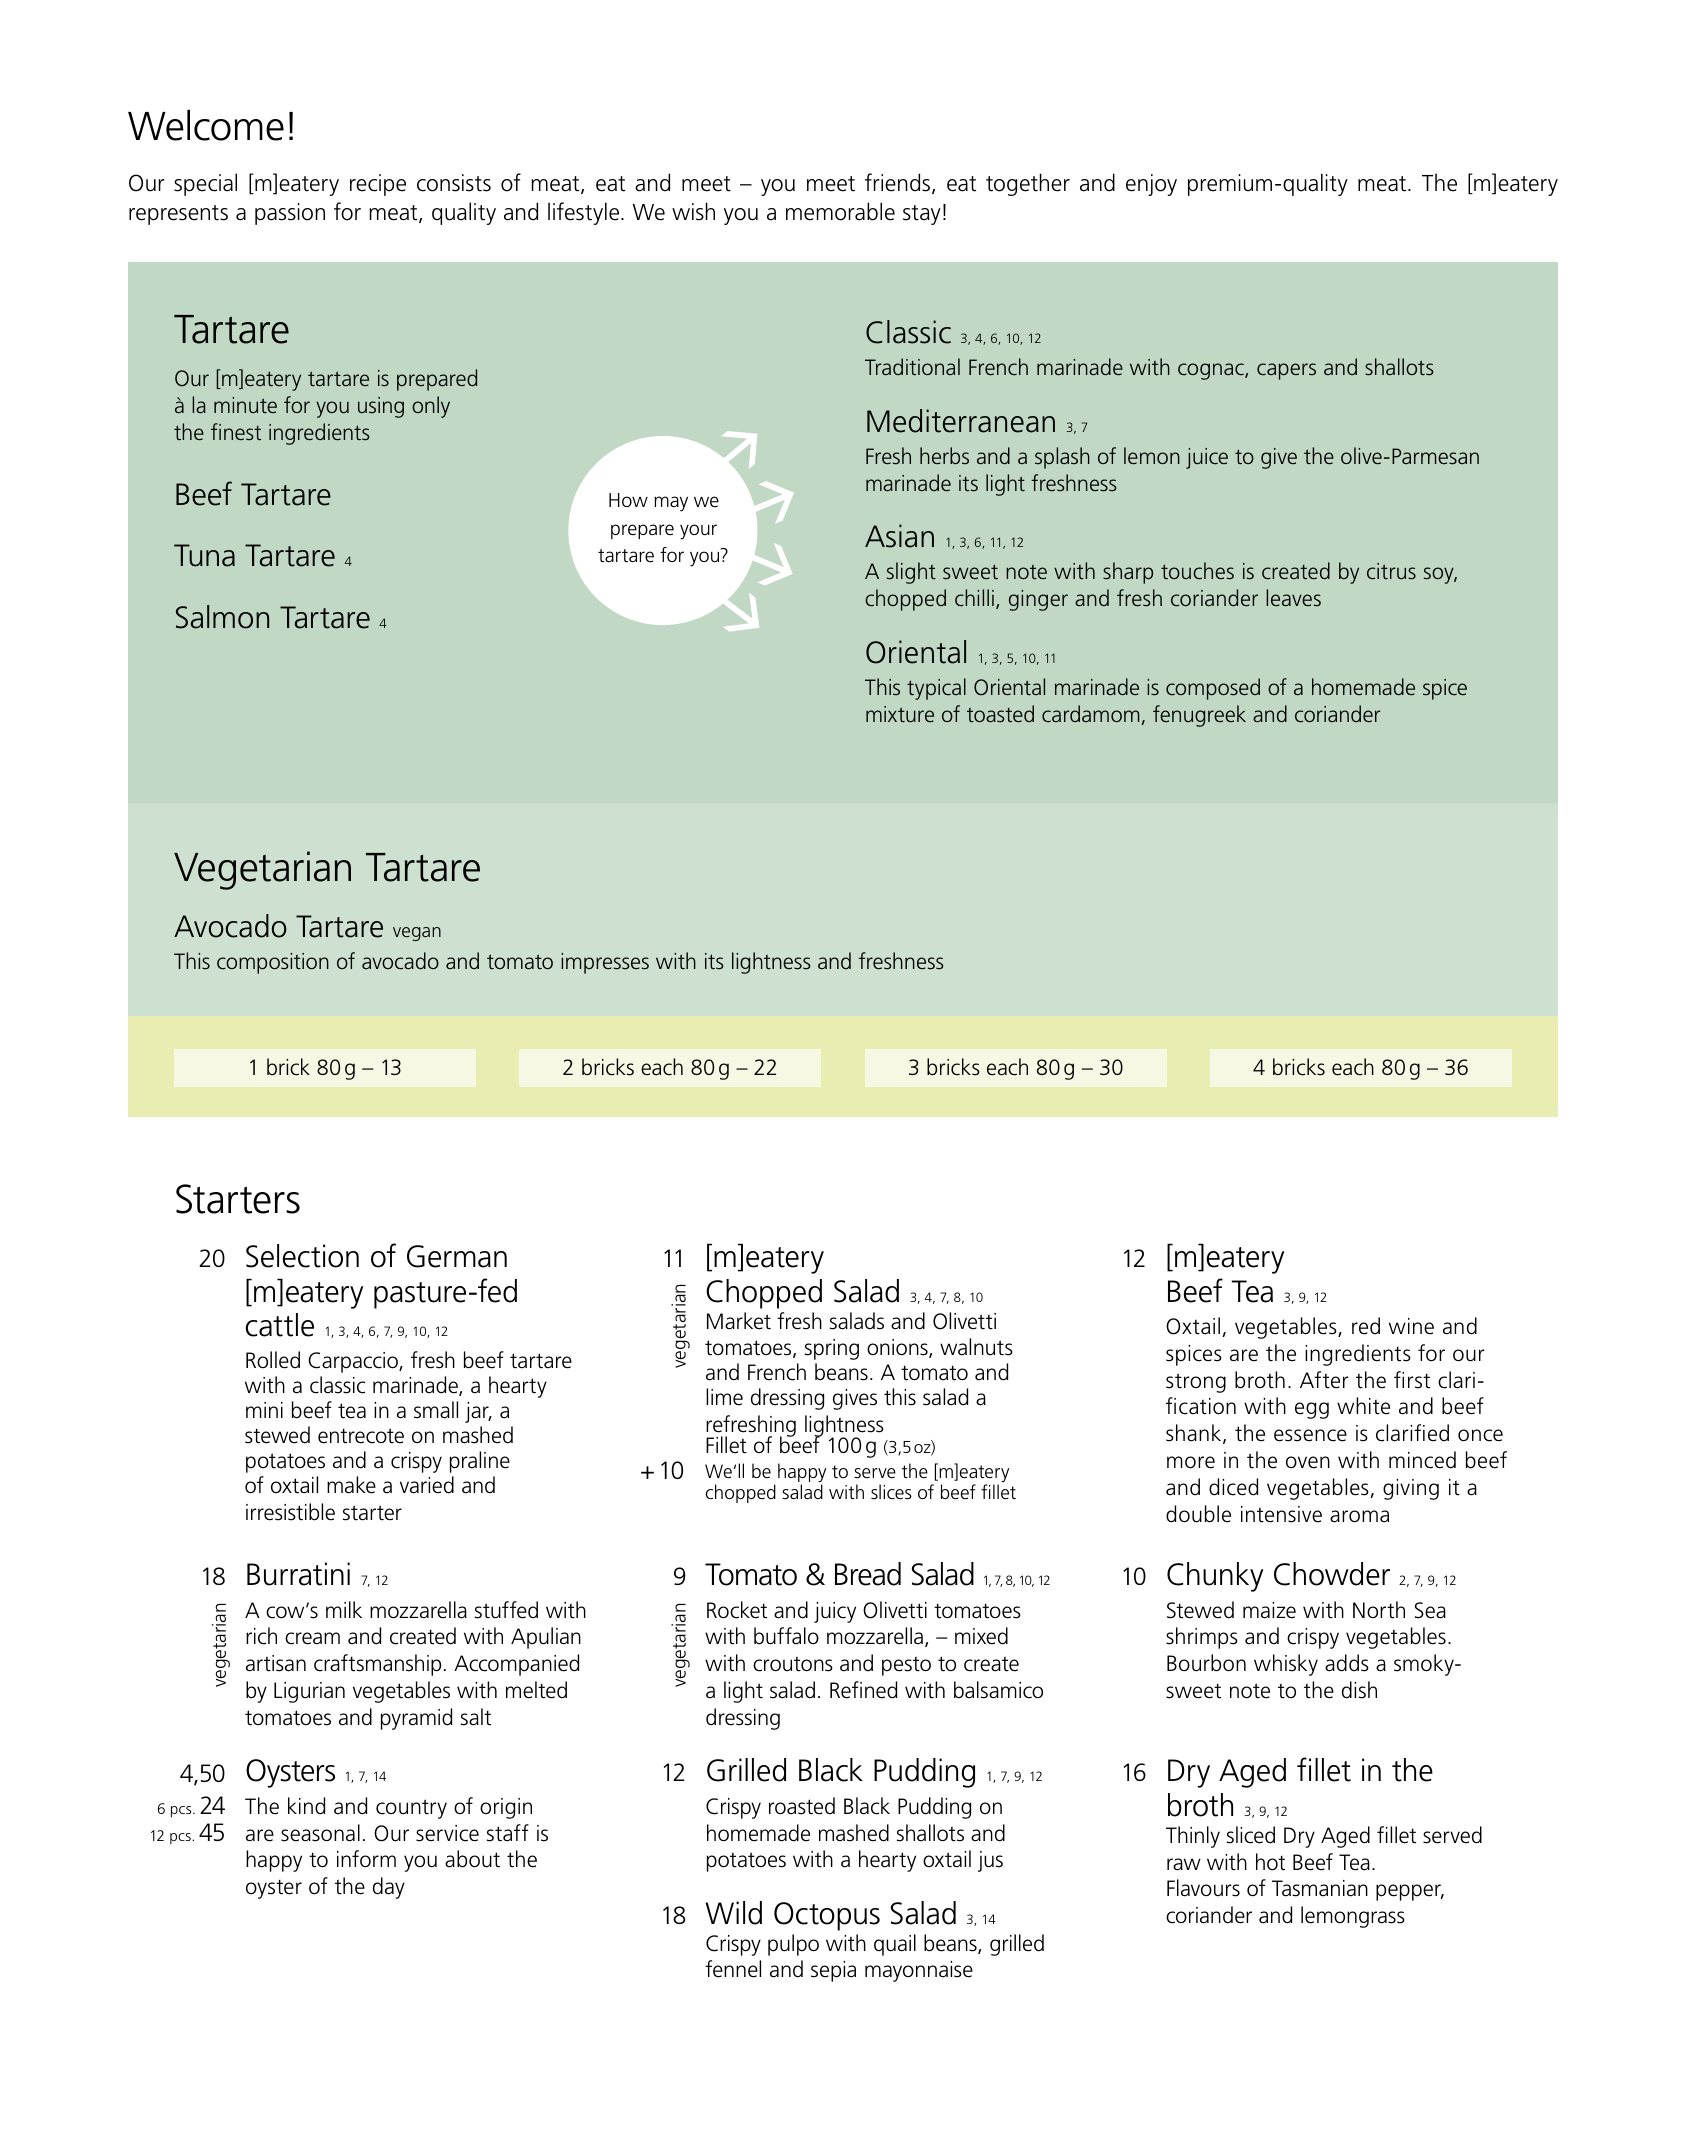 The height and width of the screenshot is (2148, 1686). I want to click on recipe, so click(378, 185).
